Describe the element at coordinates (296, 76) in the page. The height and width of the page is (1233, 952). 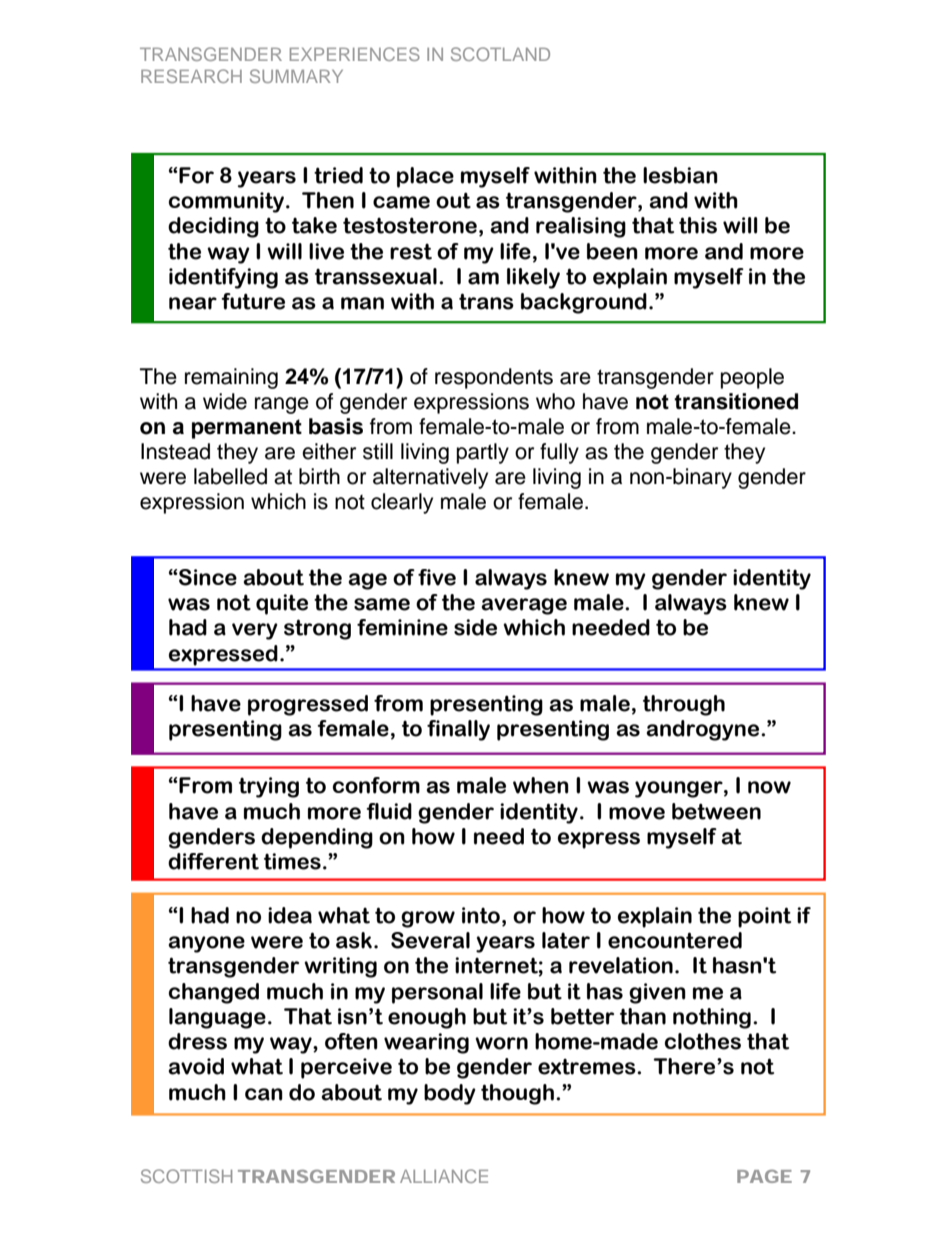
I see `SUMMARY` at that location.
